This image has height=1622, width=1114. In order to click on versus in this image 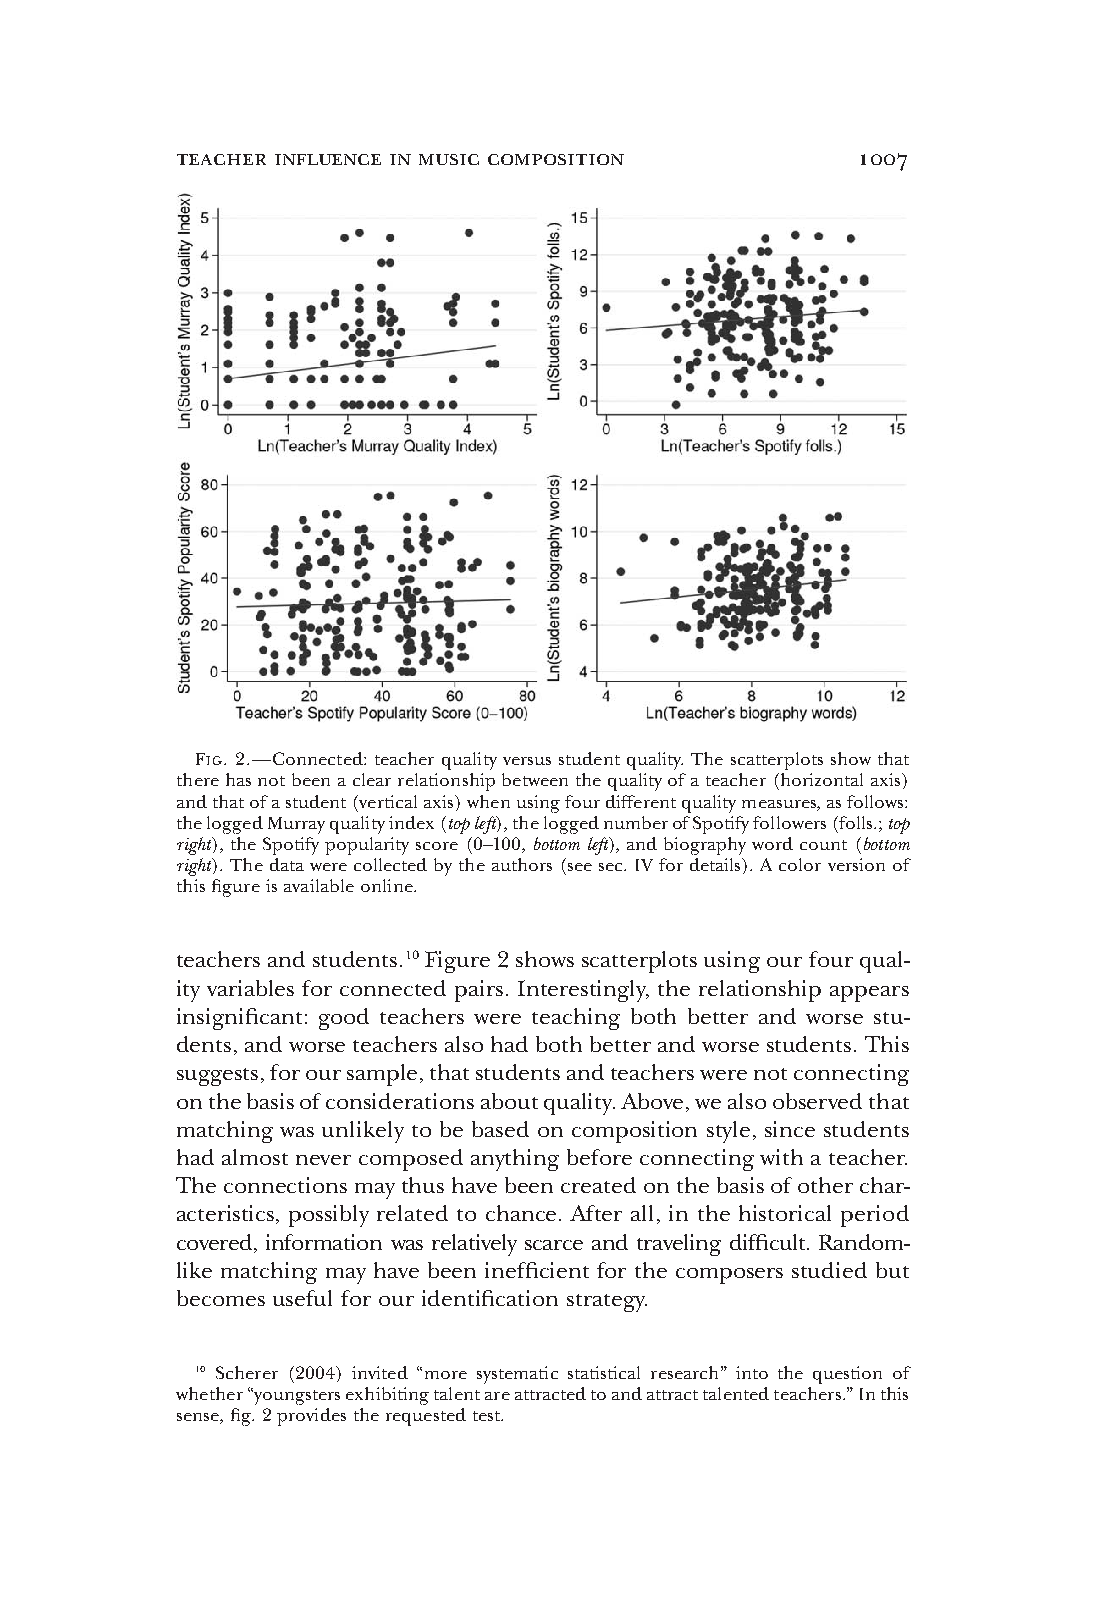, I will do `click(527, 761)`.
